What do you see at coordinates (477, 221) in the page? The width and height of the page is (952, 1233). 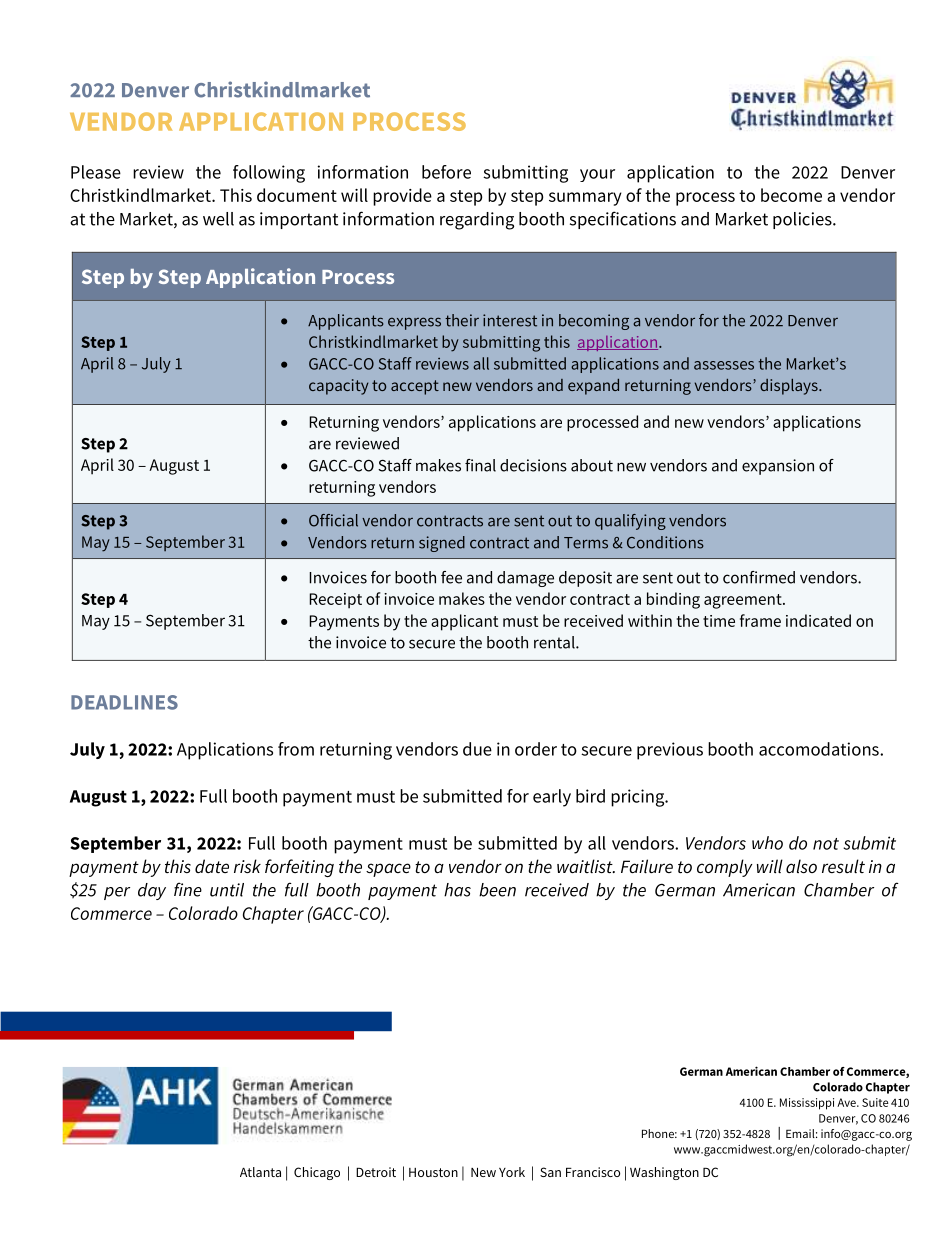 I see `regarding` at bounding box center [477, 221].
